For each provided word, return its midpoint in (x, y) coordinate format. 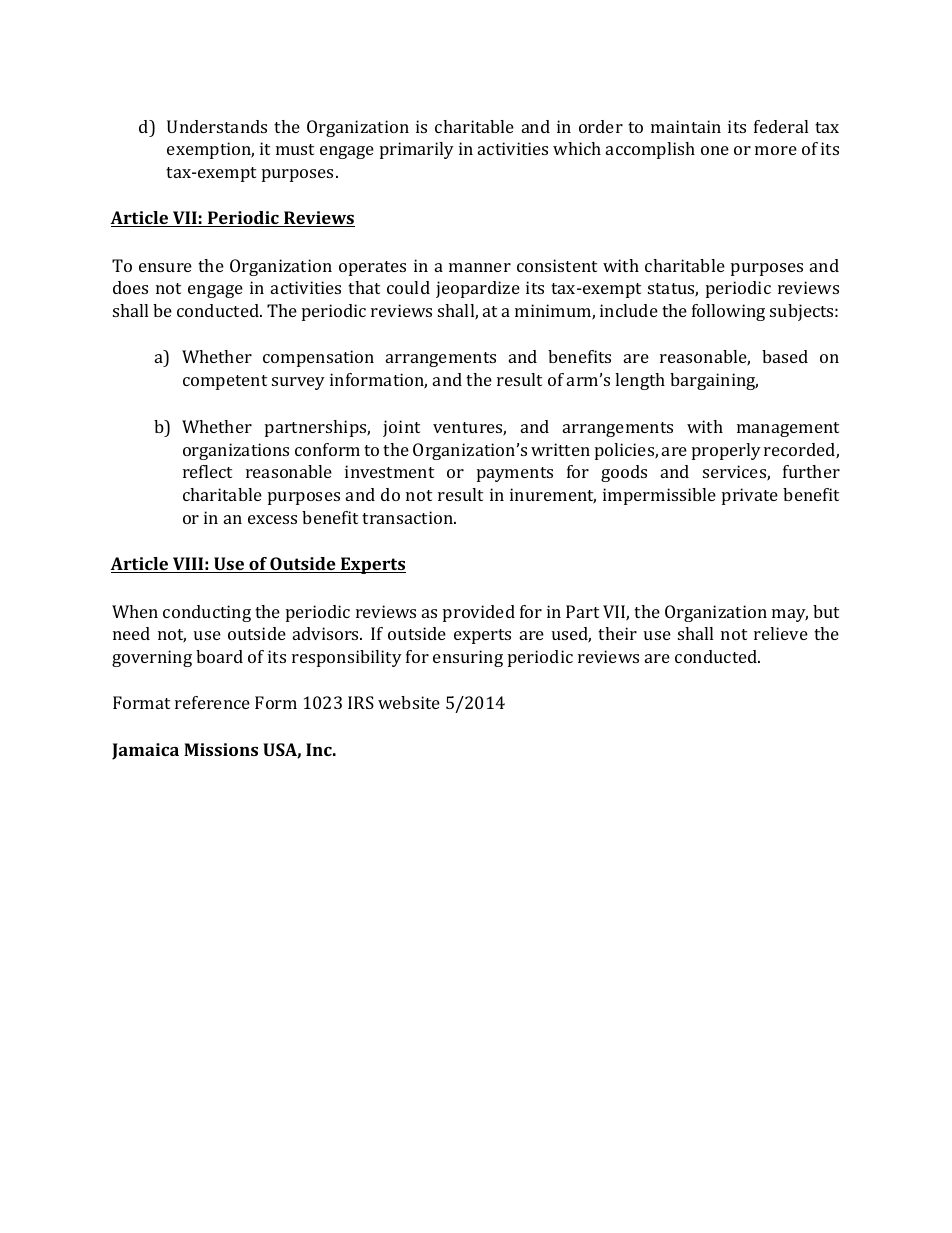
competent (225, 382)
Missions (221, 749)
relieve (781, 633)
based (785, 356)
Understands (217, 126)
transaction (409, 517)
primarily (417, 150)
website (409, 702)
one (715, 150)
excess (272, 519)
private (750, 496)
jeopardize (478, 289)
